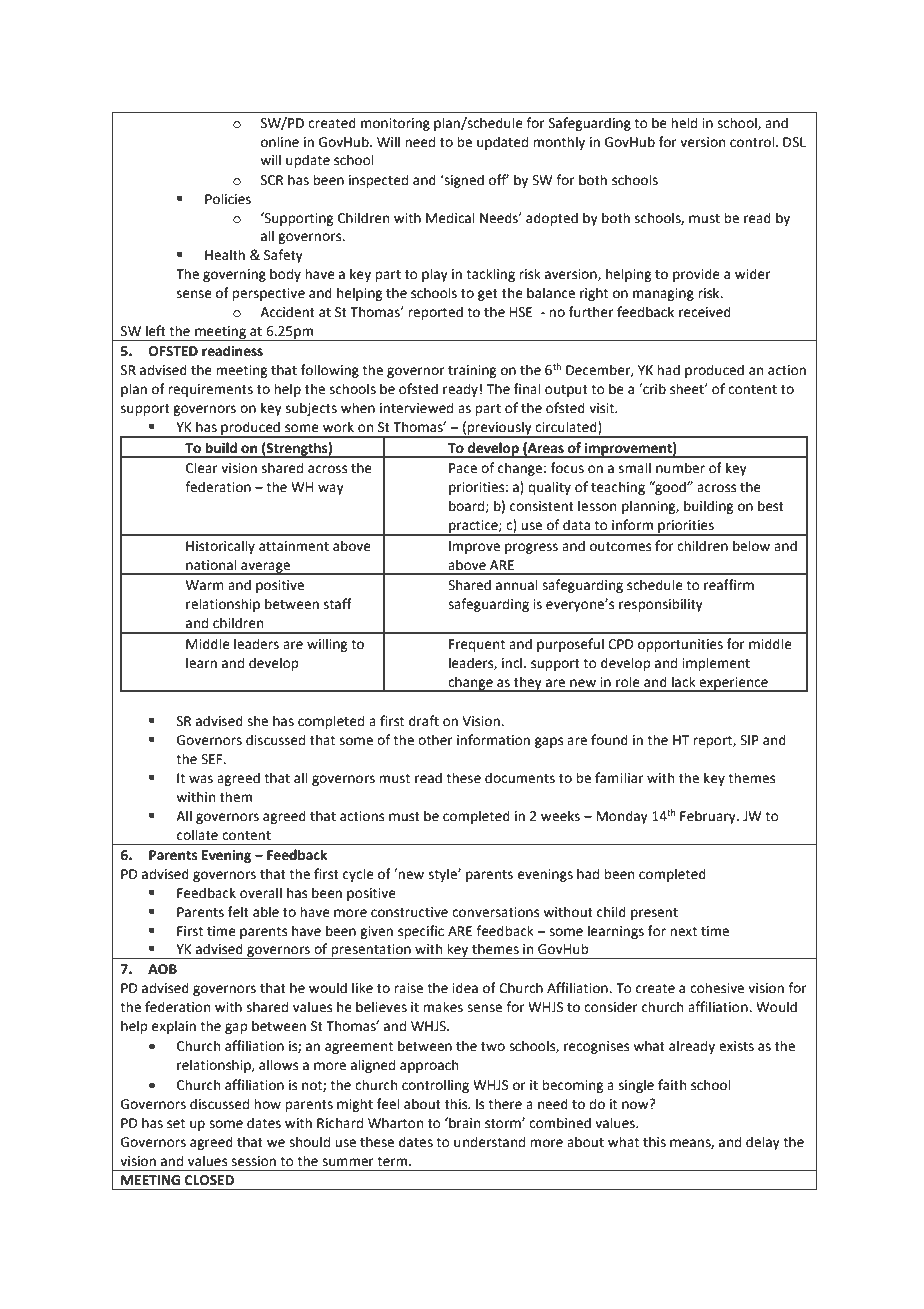  What do you see at coordinates (684, 123) in the page?
I see `held` at bounding box center [684, 123].
